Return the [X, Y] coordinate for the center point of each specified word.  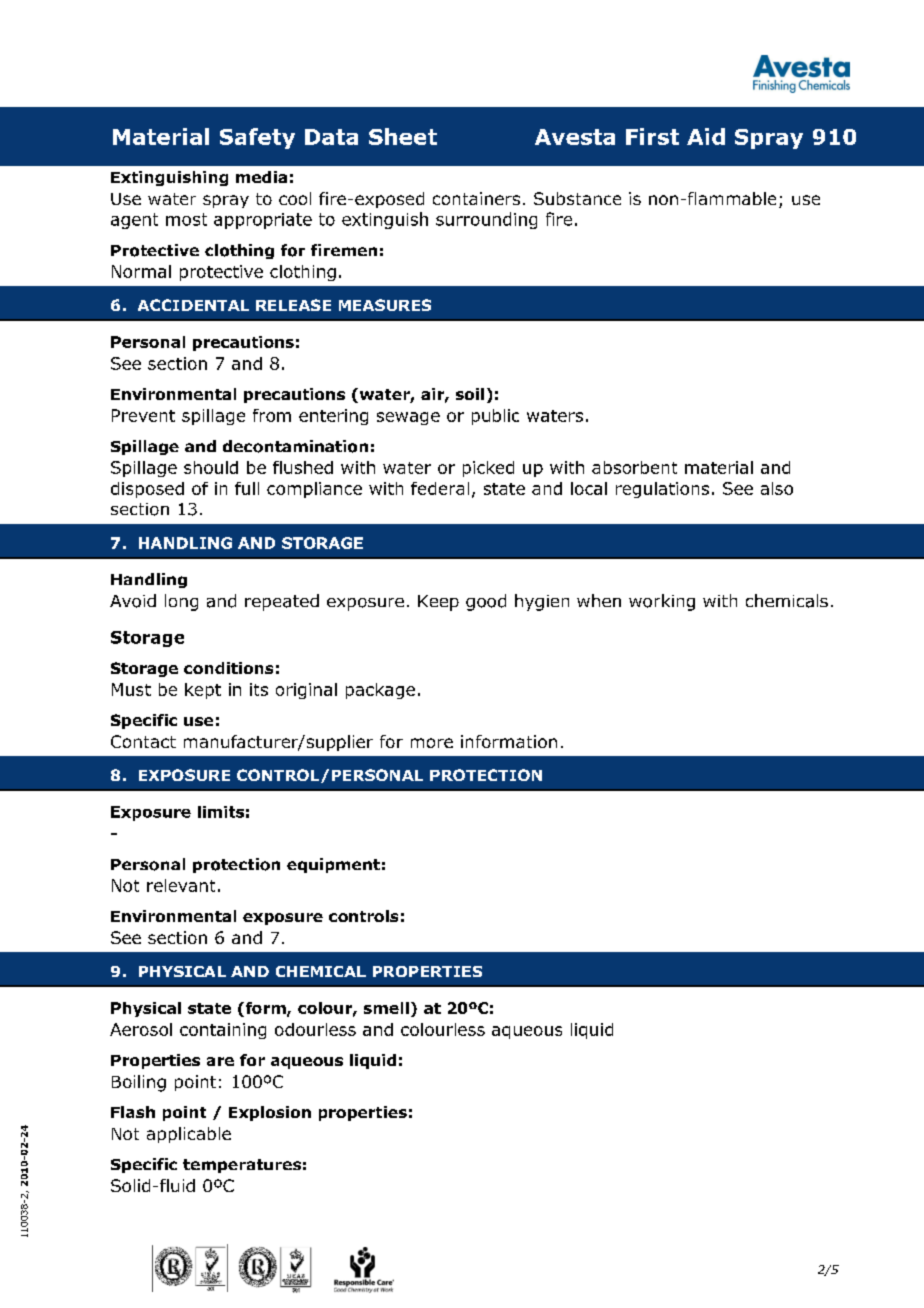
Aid [706, 136]
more [432, 743]
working [662, 602]
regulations [662, 490]
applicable [189, 1135]
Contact [143, 741]
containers [476, 198]
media [261, 177]
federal [440, 488]
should [211, 467]
